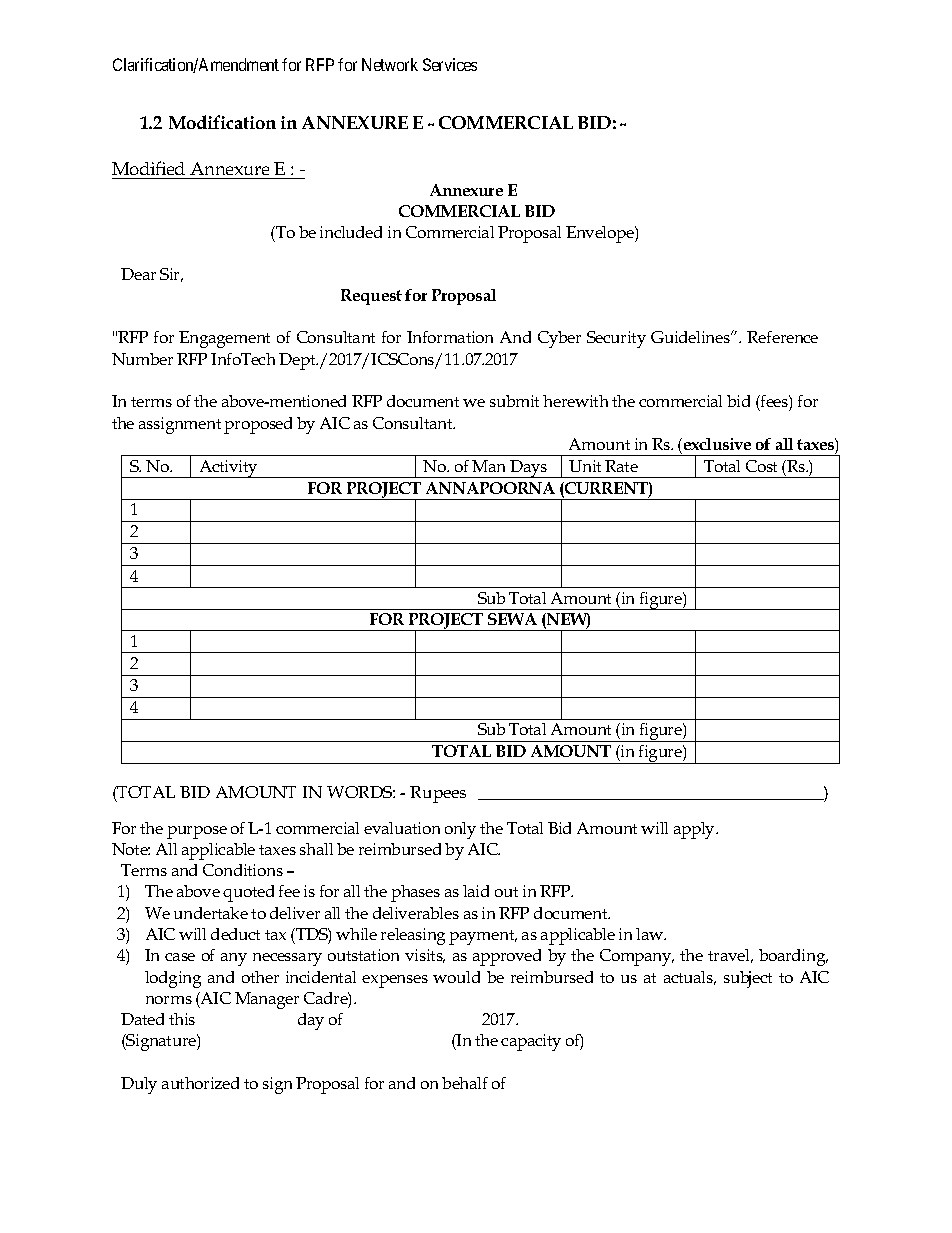 Image resolution: width=952 pixels, height=1233 pixels. I want to click on subject, so click(748, 979).
